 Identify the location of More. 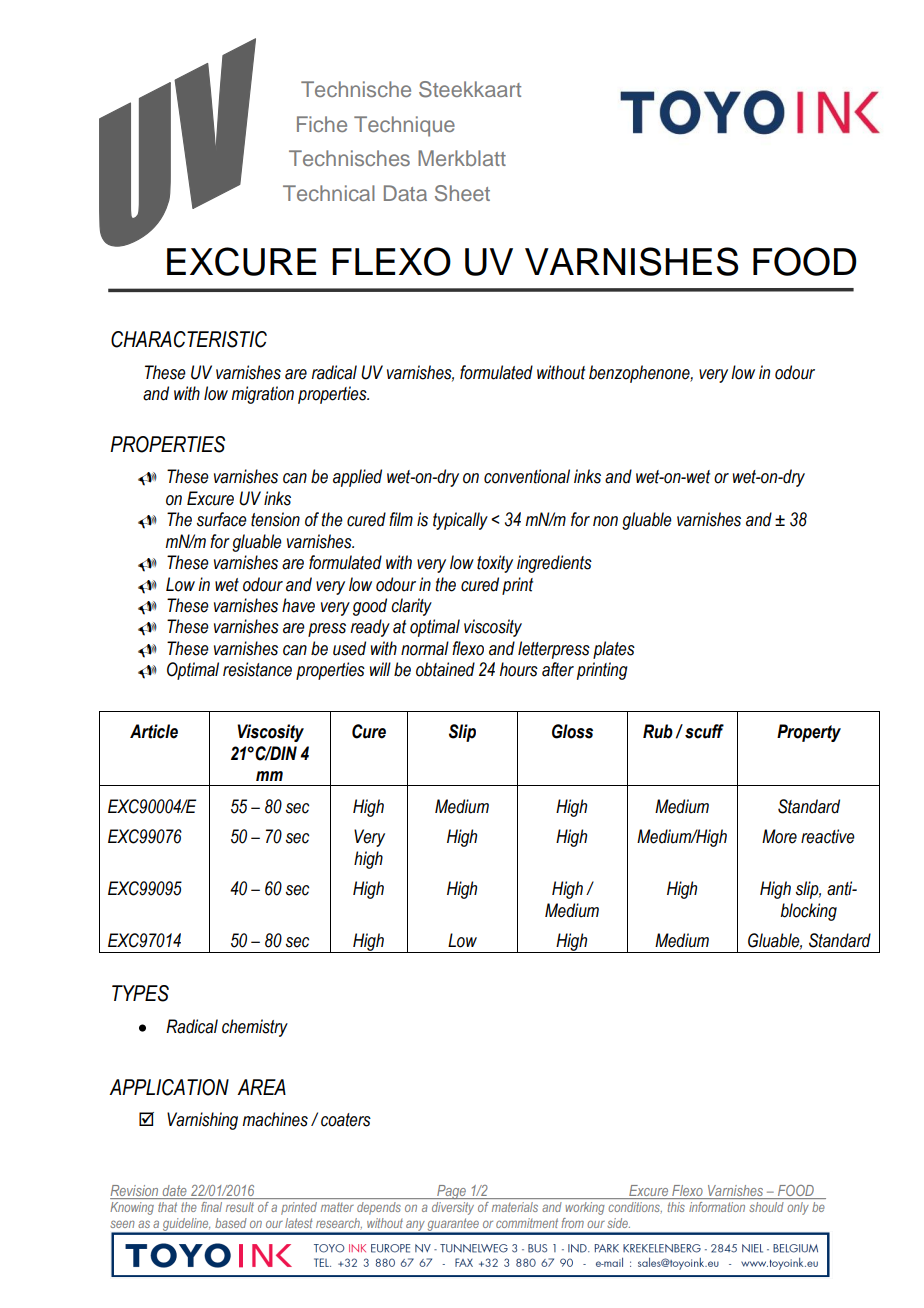
(779, 836).
